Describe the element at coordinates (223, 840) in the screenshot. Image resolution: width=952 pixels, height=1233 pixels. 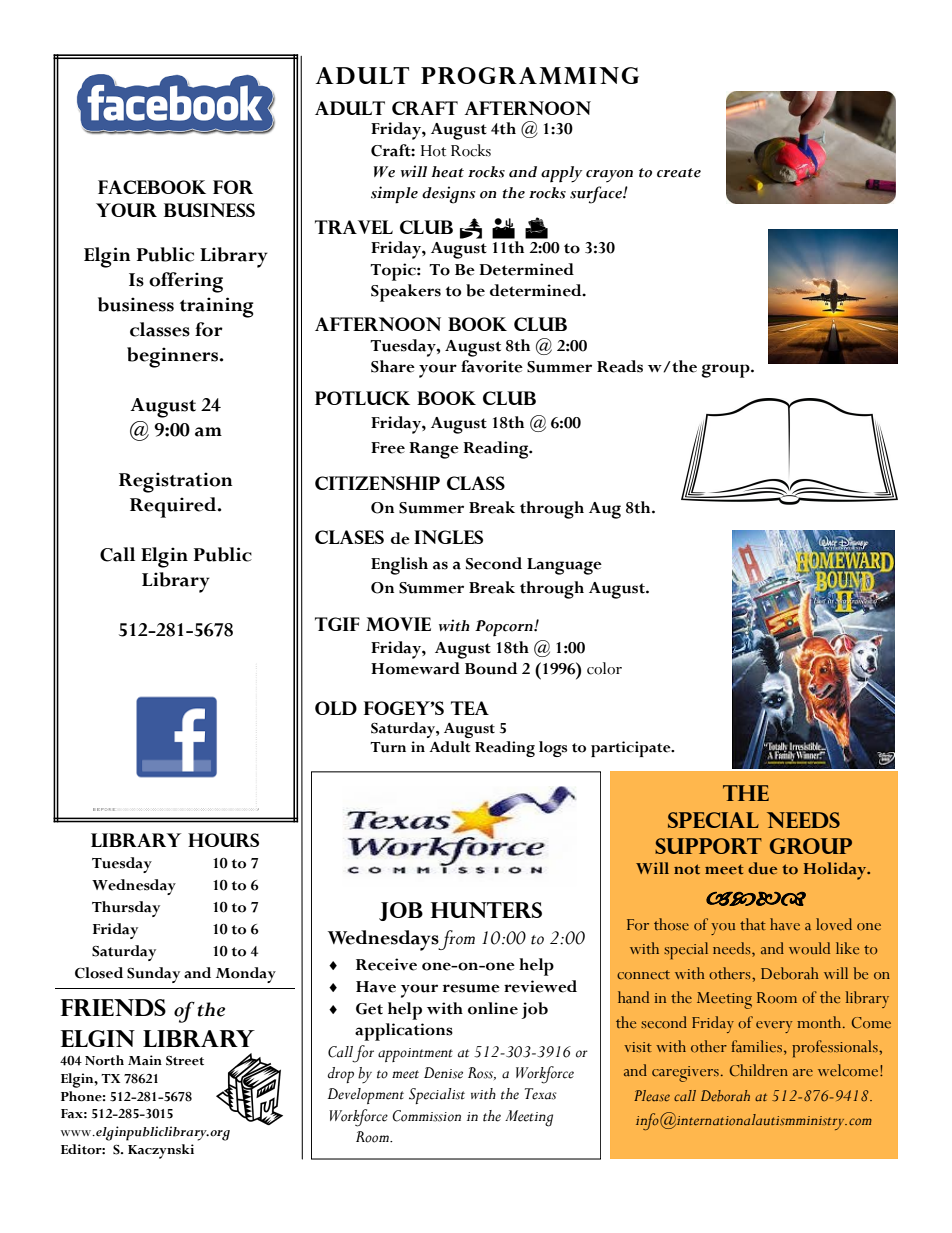
I see `Hours` at that location.
